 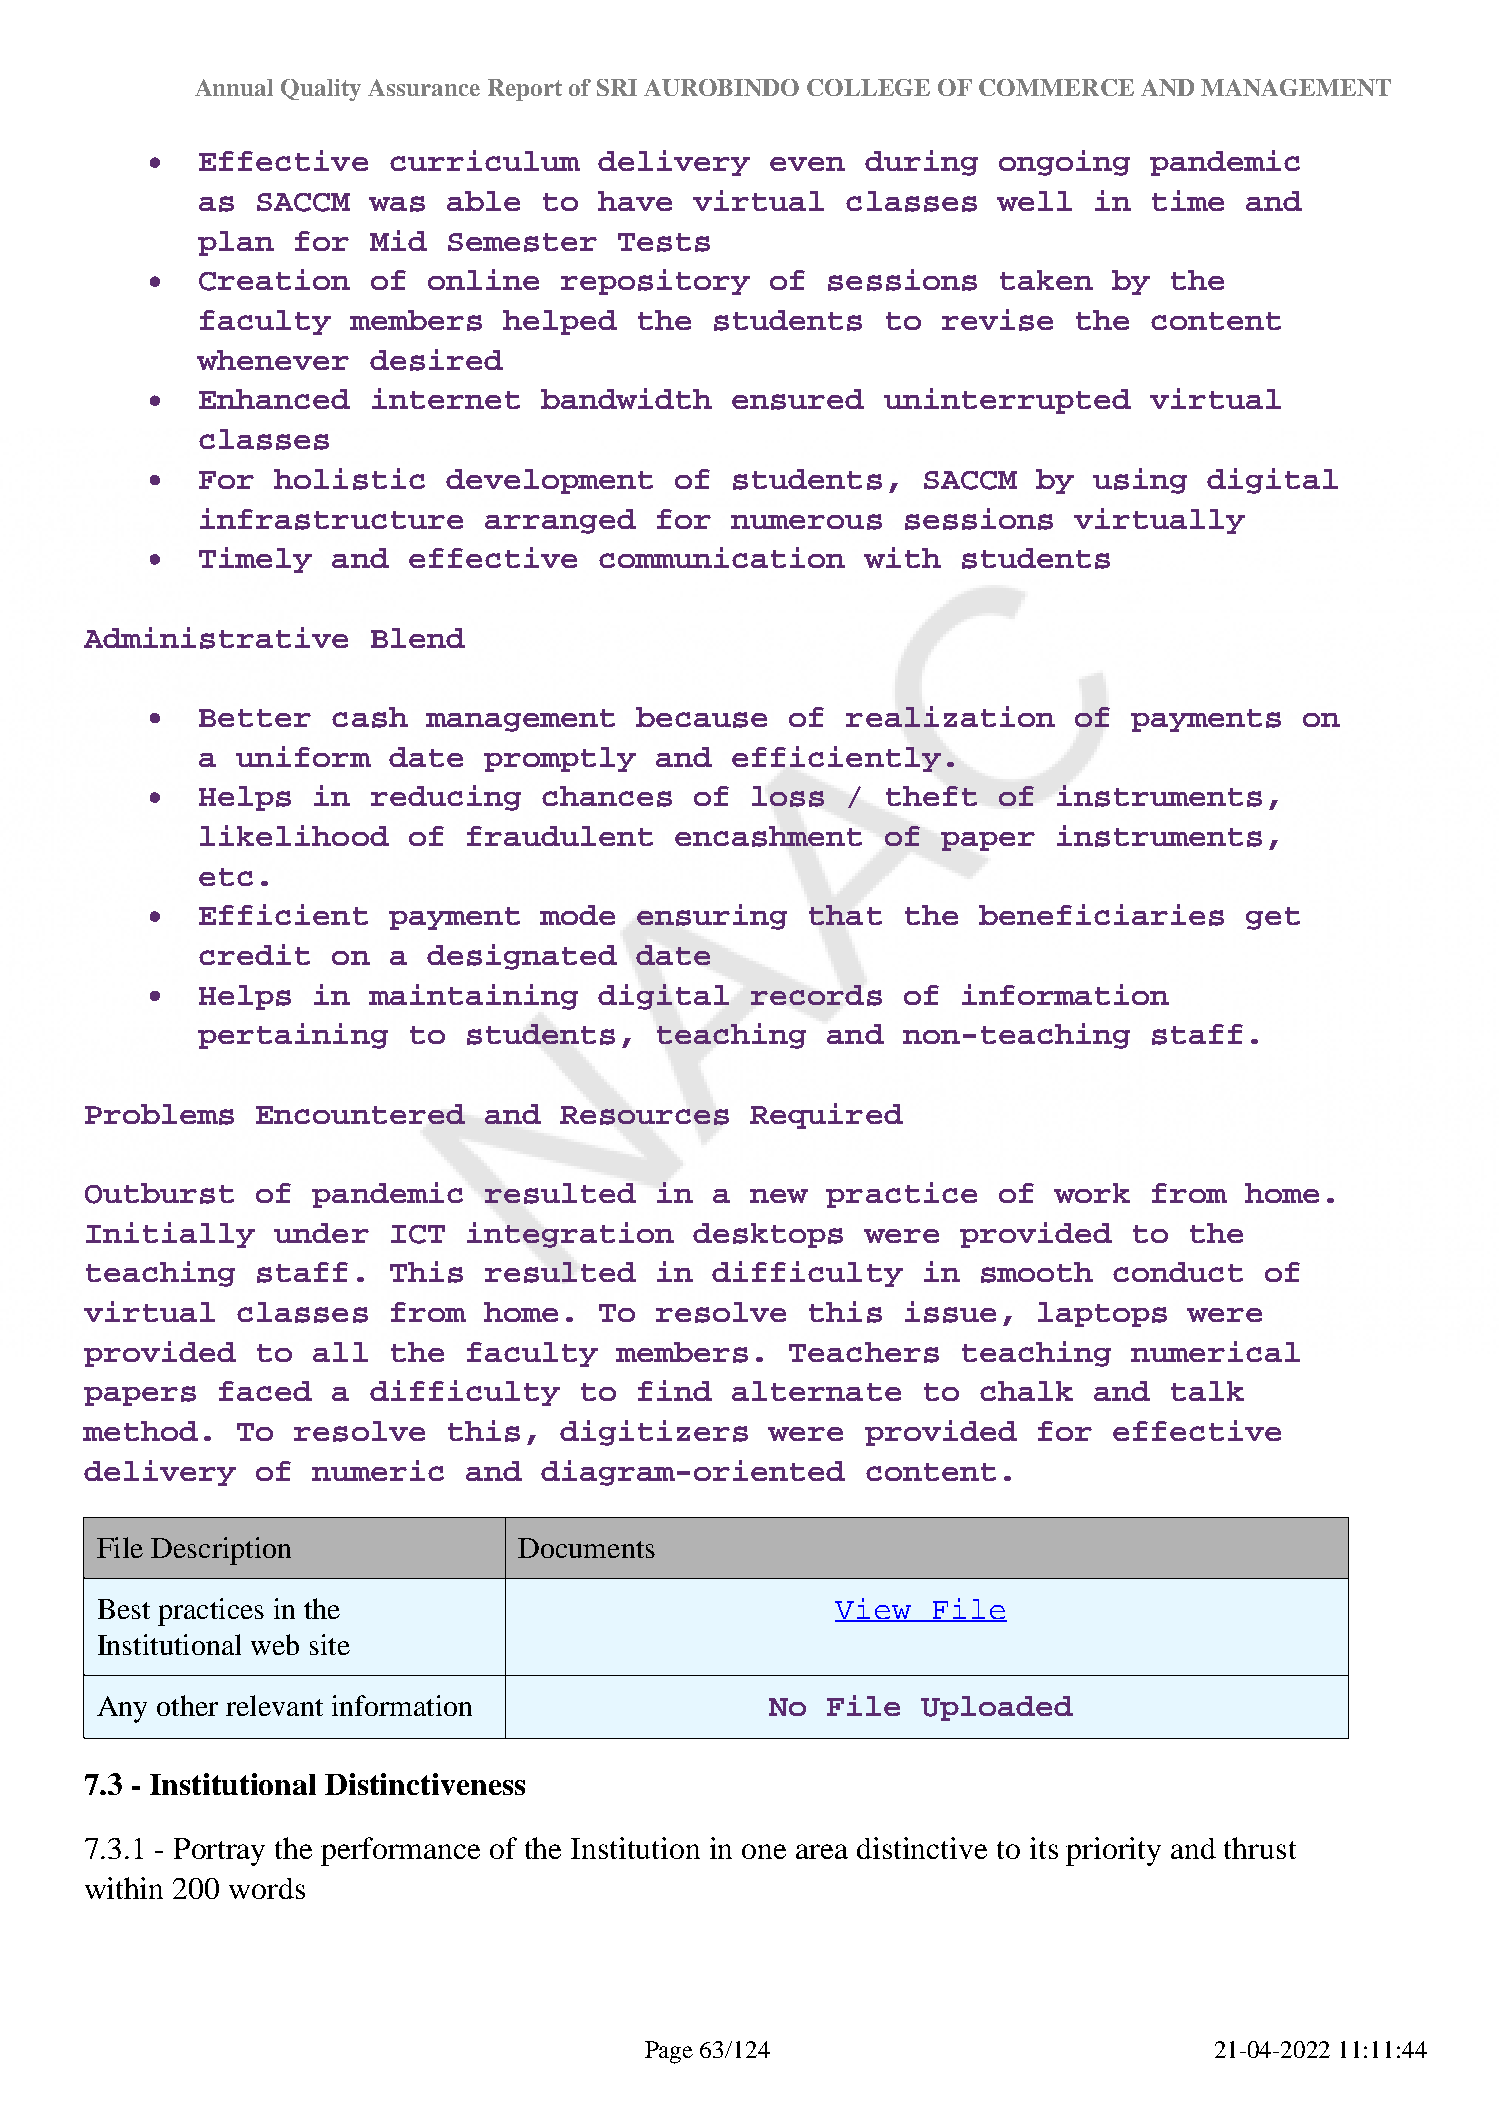 I want to click on AUROBINDO, so click(x=721, y=87).
